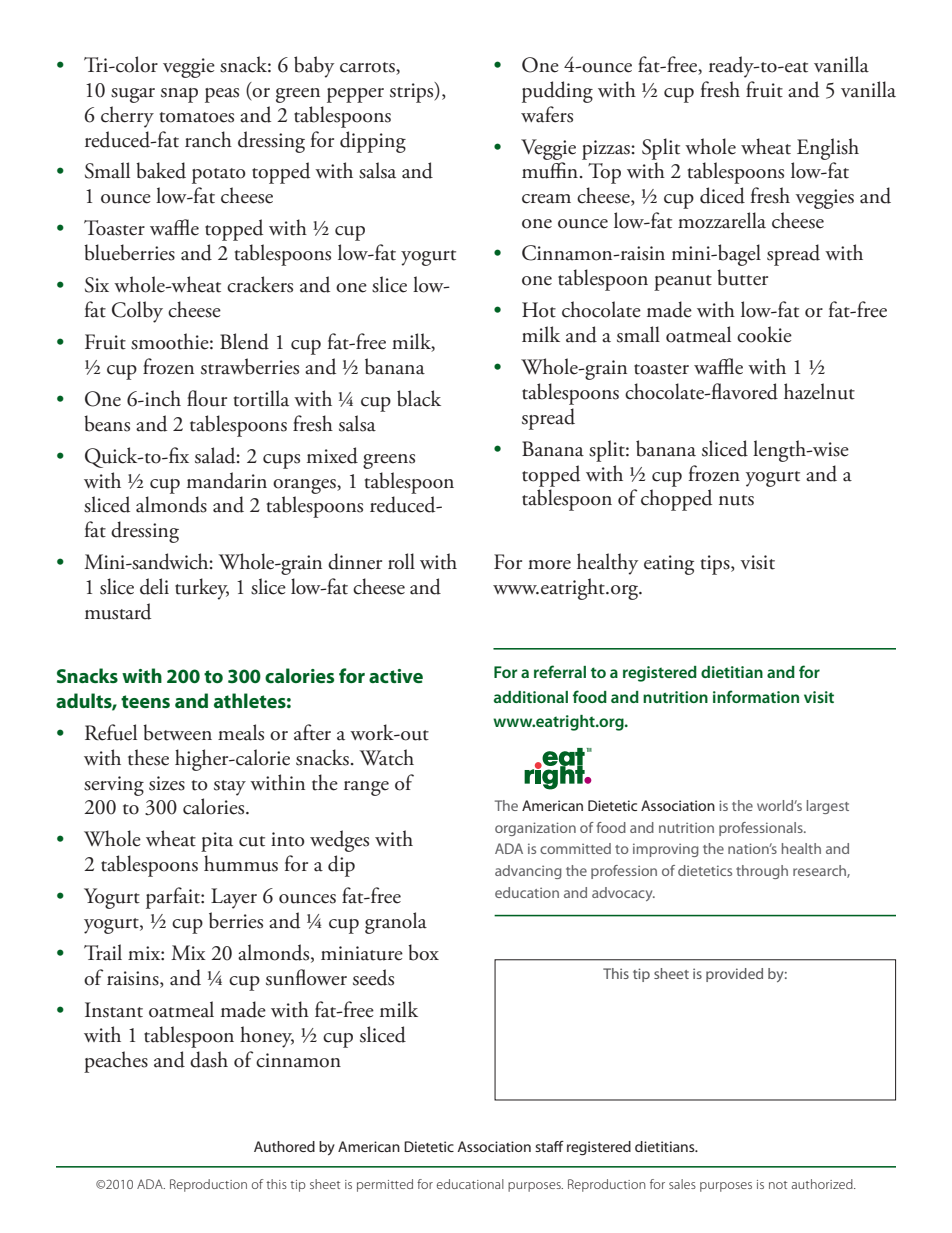 The height and width of the image is (1233, 952). What do you see at coordinates (531, 697) in the image?
I see `additional` at bounding box center [531, 697].
